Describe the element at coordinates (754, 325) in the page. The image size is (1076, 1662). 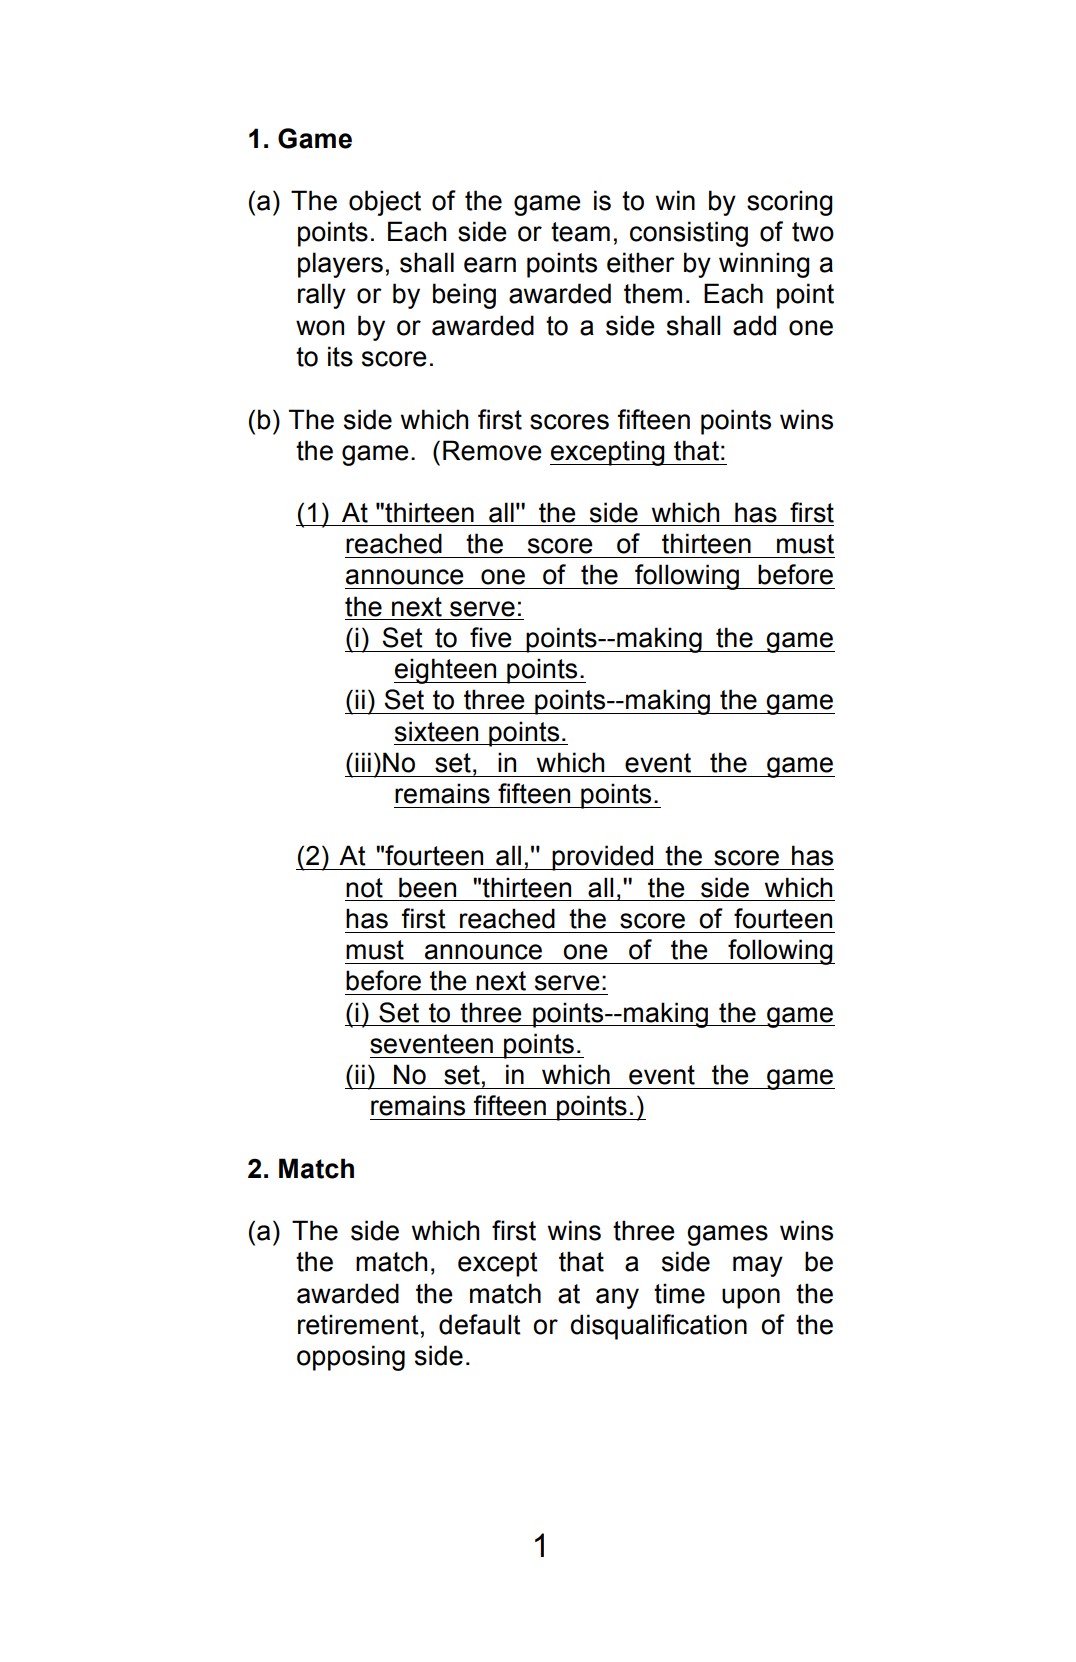
I see `add` at that location.
